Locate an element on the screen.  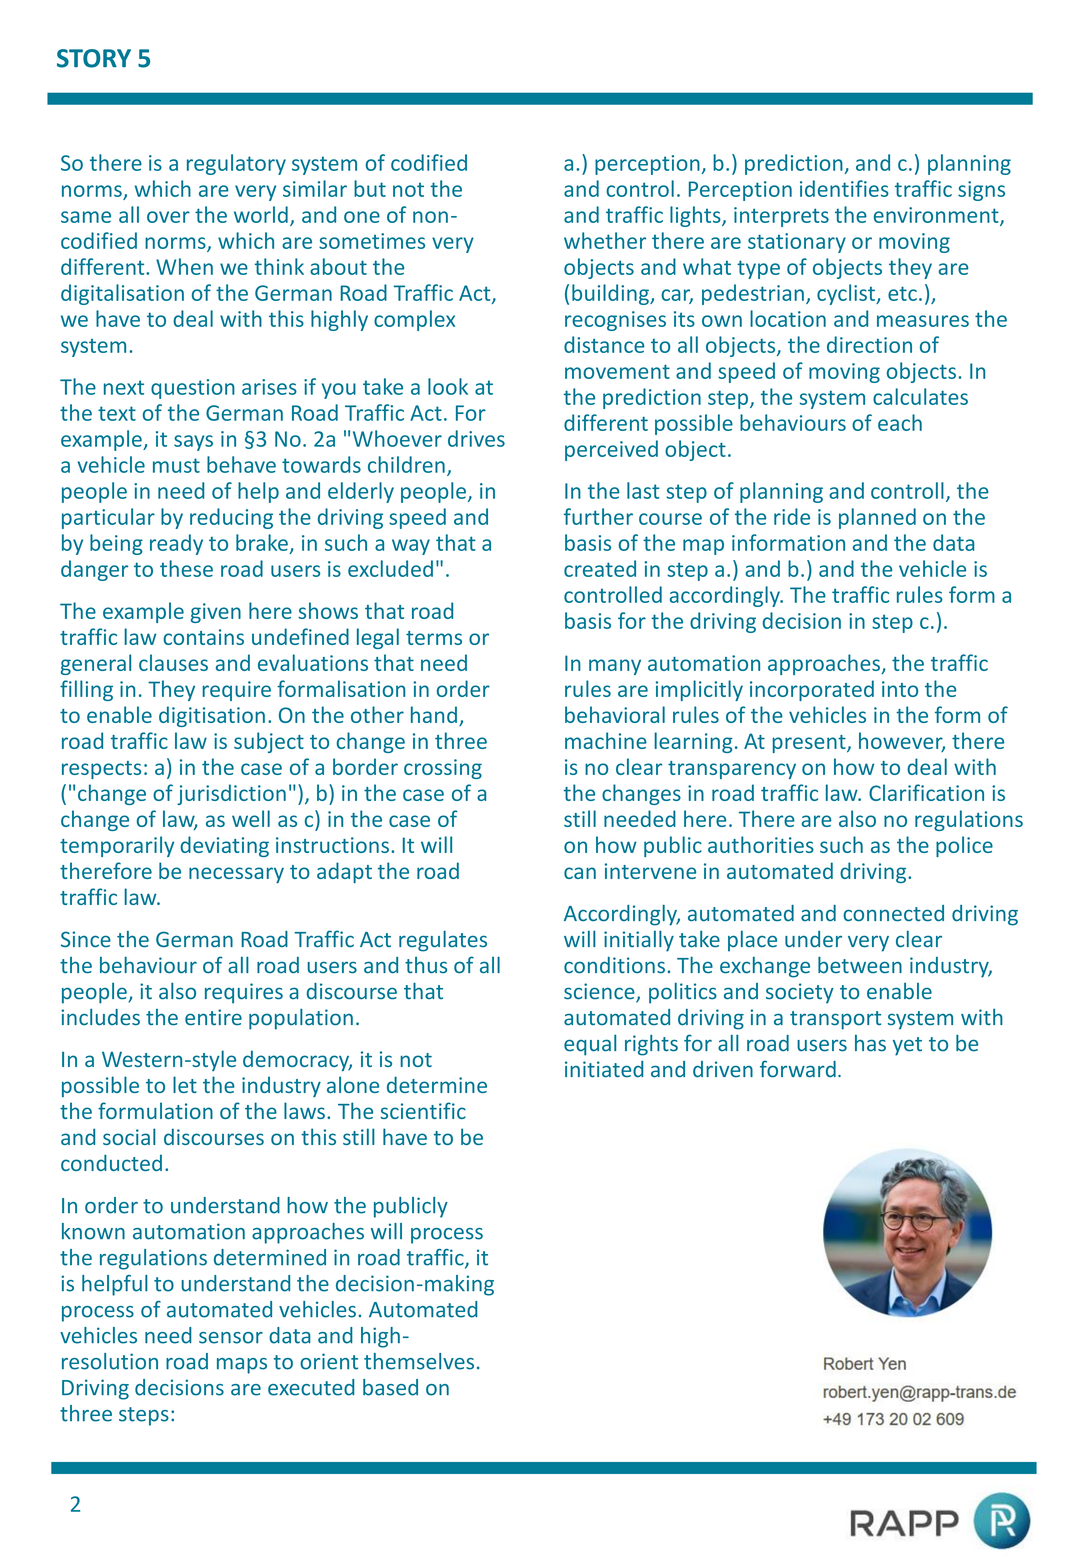
question is located at coordinates (193, 389).
